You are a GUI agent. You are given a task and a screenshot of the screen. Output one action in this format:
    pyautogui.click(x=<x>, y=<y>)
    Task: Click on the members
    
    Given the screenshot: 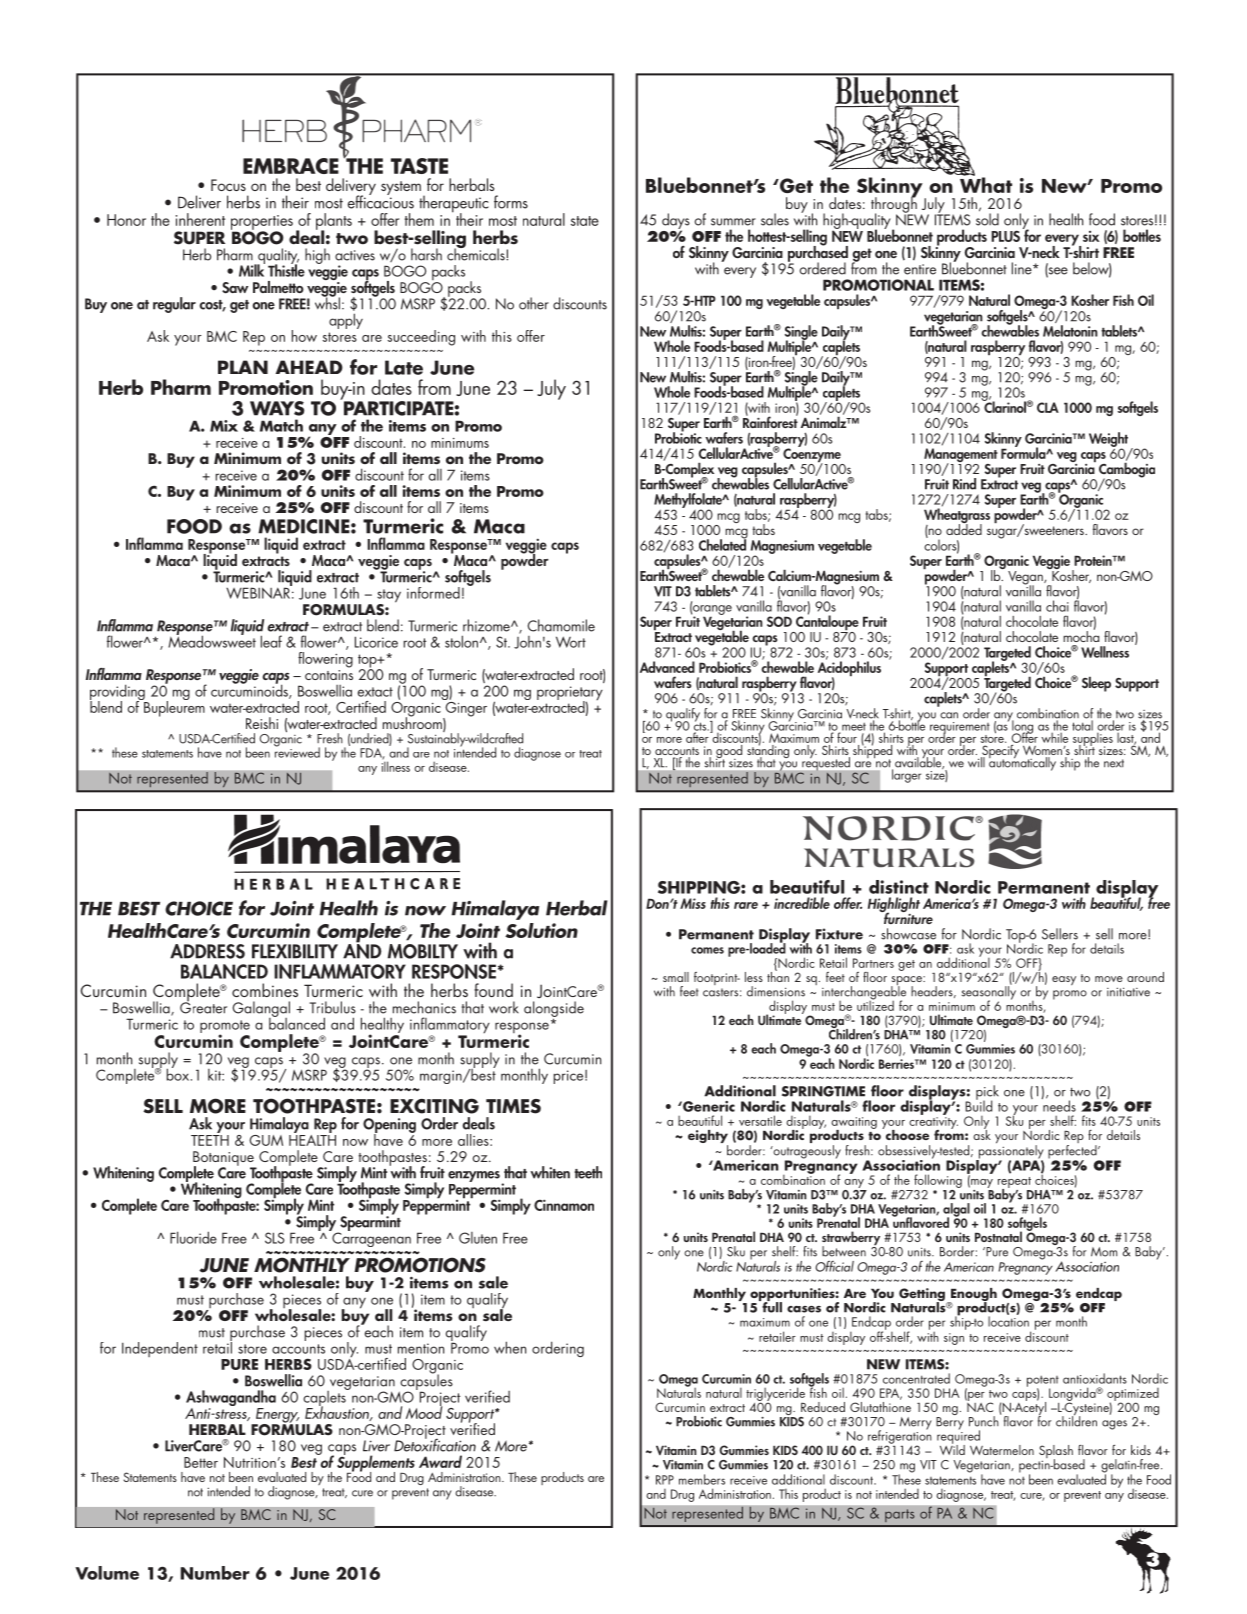 What is the action you would take?
    pyautogui.click(x=702, y=1479)
